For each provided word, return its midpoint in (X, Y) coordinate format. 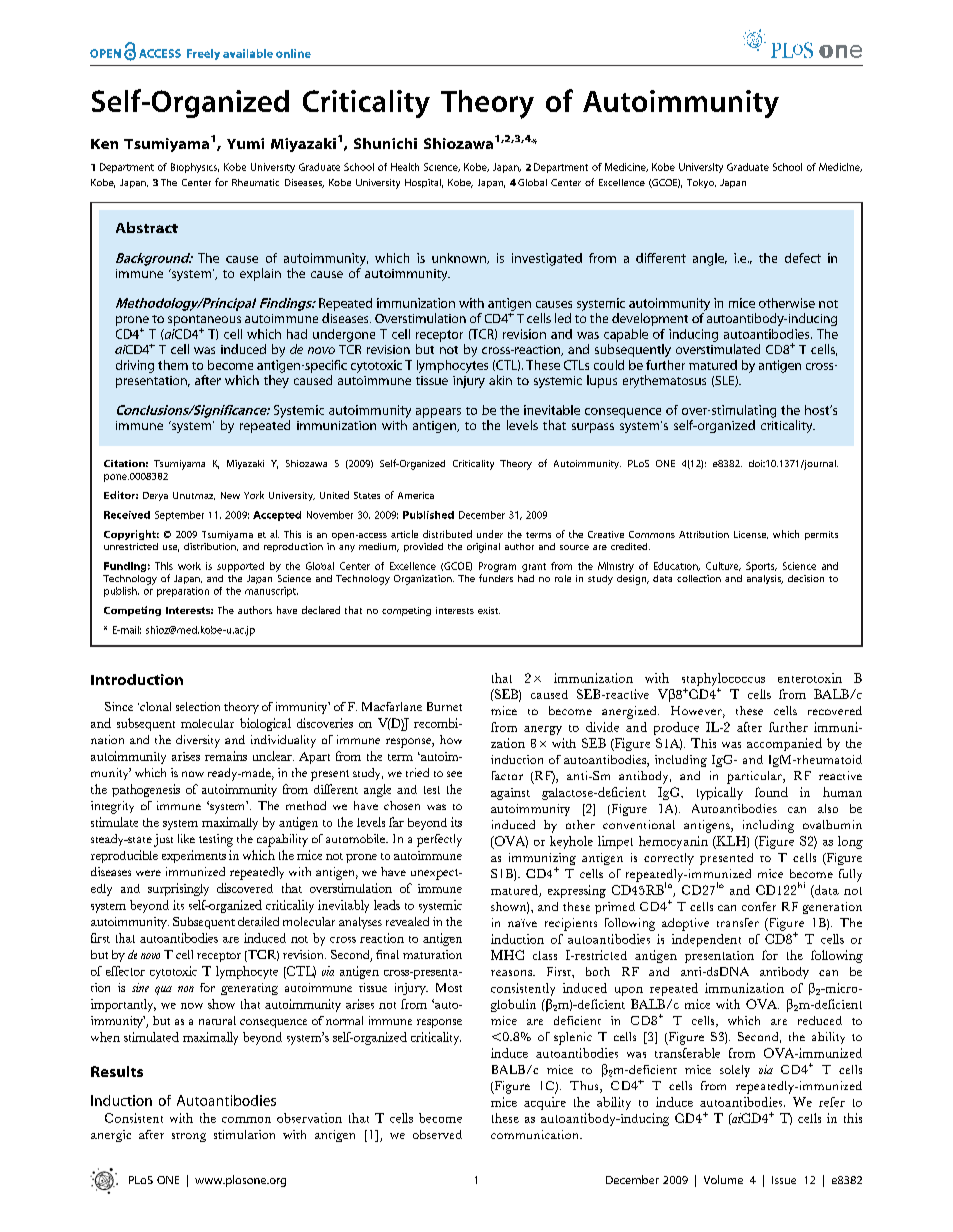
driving (135, 366)
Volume (723, 1179)
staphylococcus (723, 679)
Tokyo (701, 183)
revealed (407, 921)
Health (405, 167)
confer (759, 906)
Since (119, 706)
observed (437, 1134)
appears (438, 413)
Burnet (444, 706)
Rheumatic (255, 182)
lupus (602, 381)
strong (189, 1137)
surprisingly (178, 889)
